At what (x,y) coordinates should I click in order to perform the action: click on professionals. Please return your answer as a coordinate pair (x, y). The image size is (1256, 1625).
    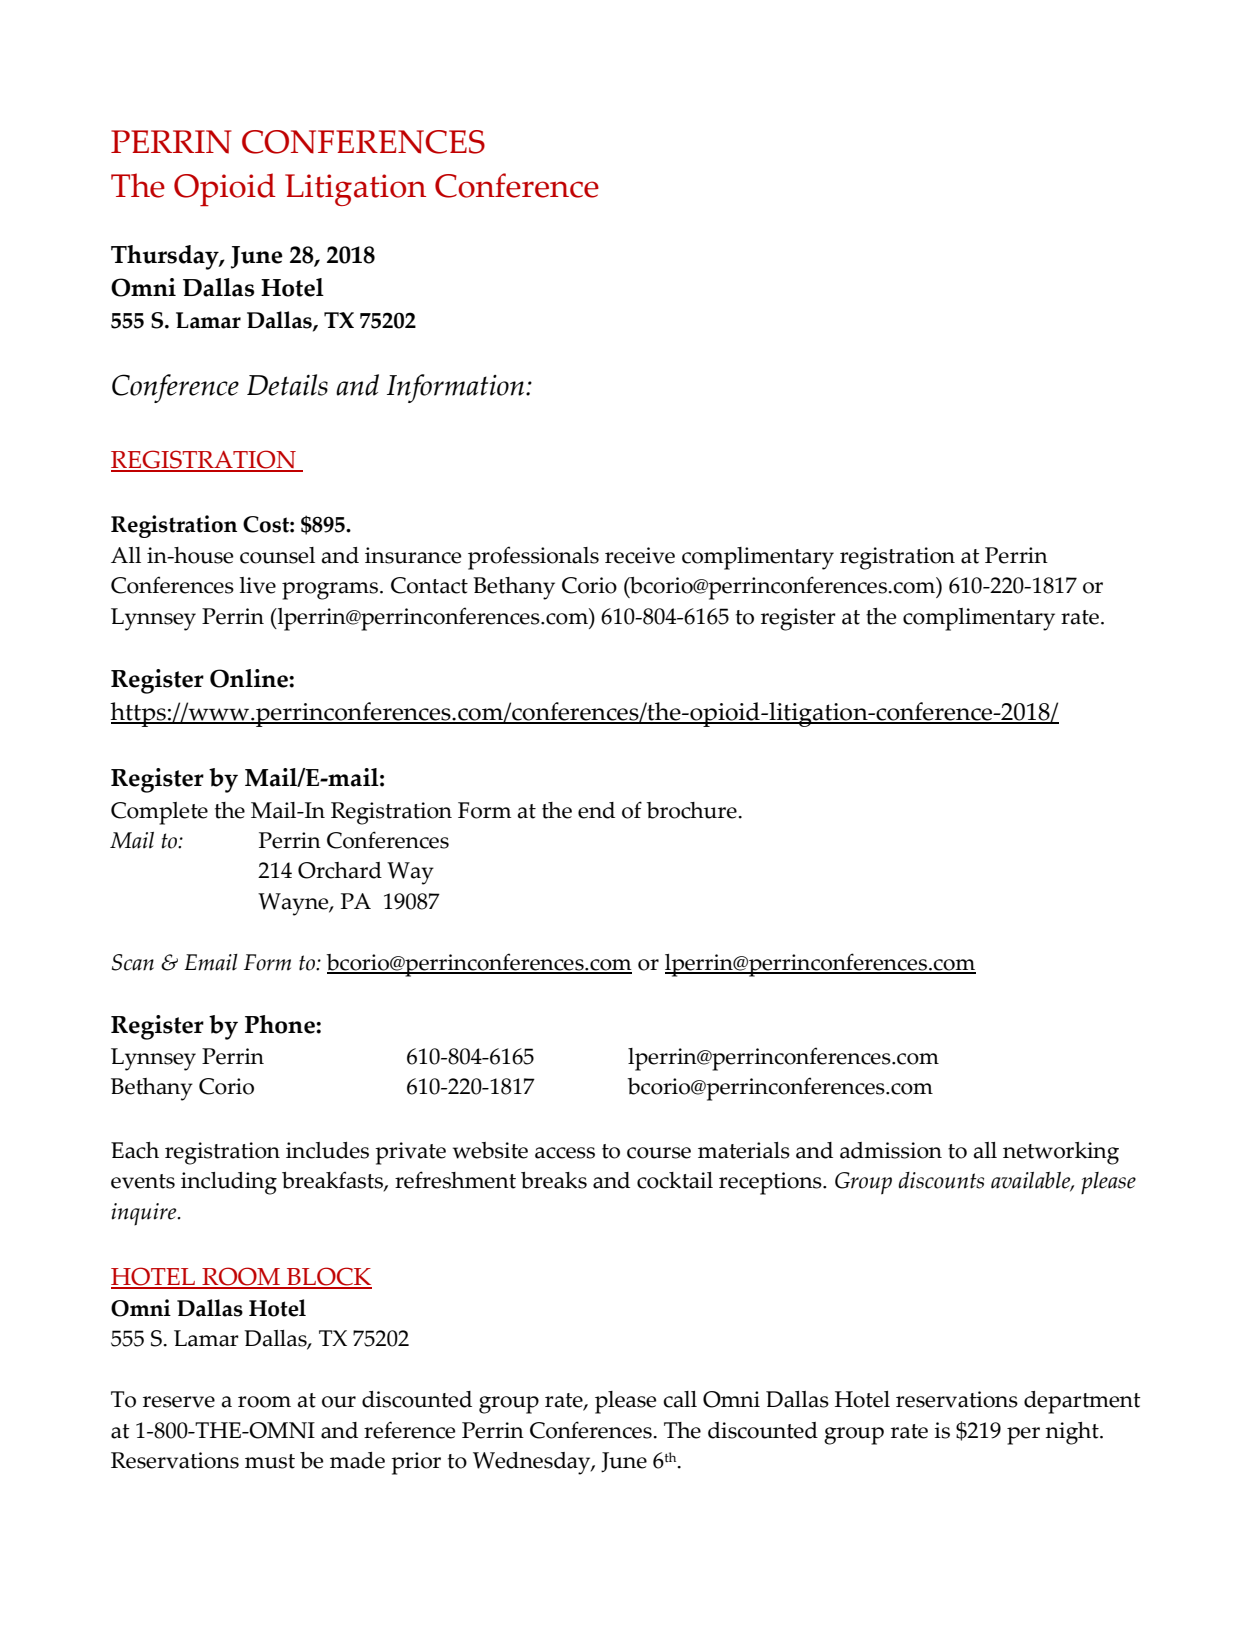
    Looking at the image, I should click on (533, 558).
